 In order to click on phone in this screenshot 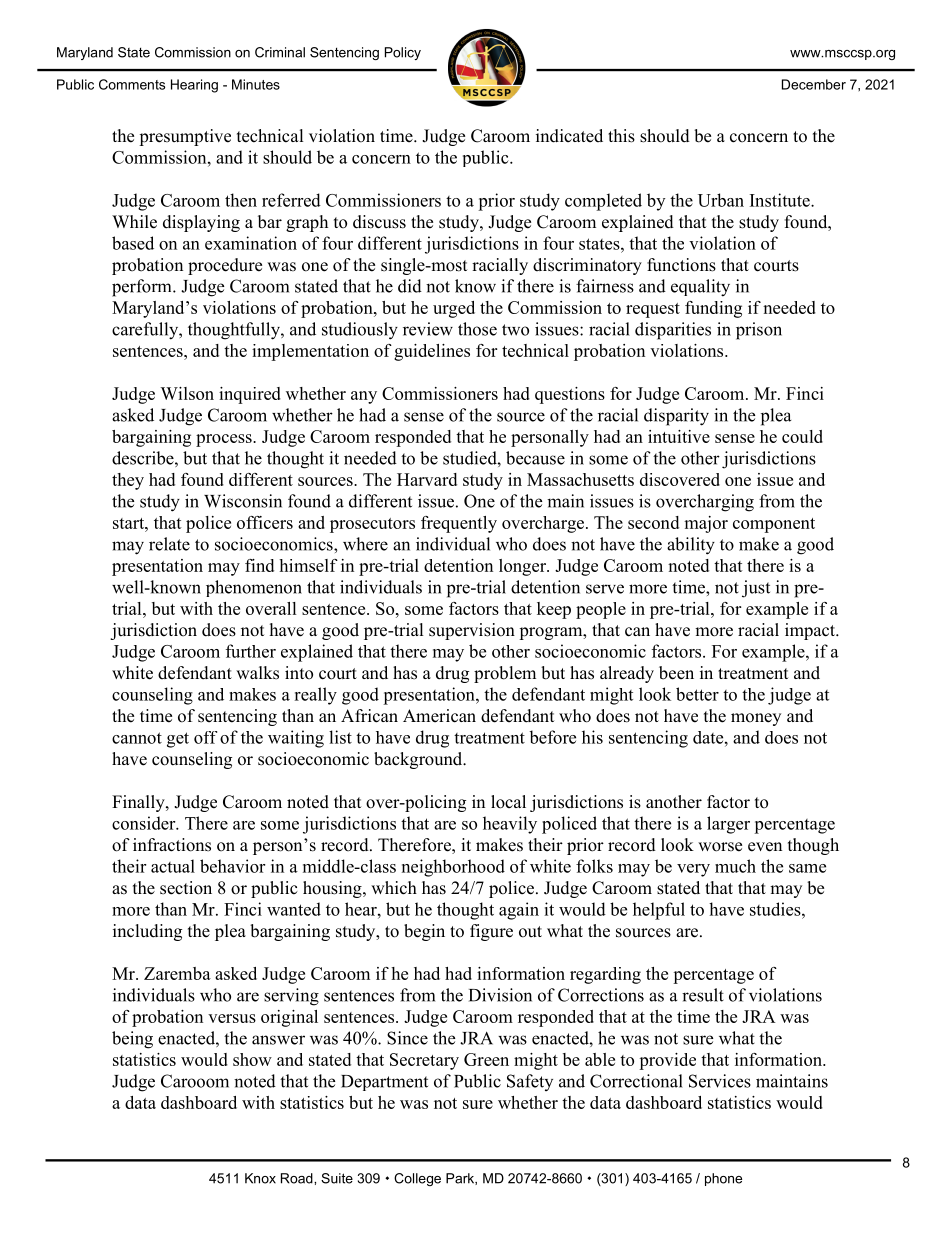, I will do `click(723, 1179)`.
